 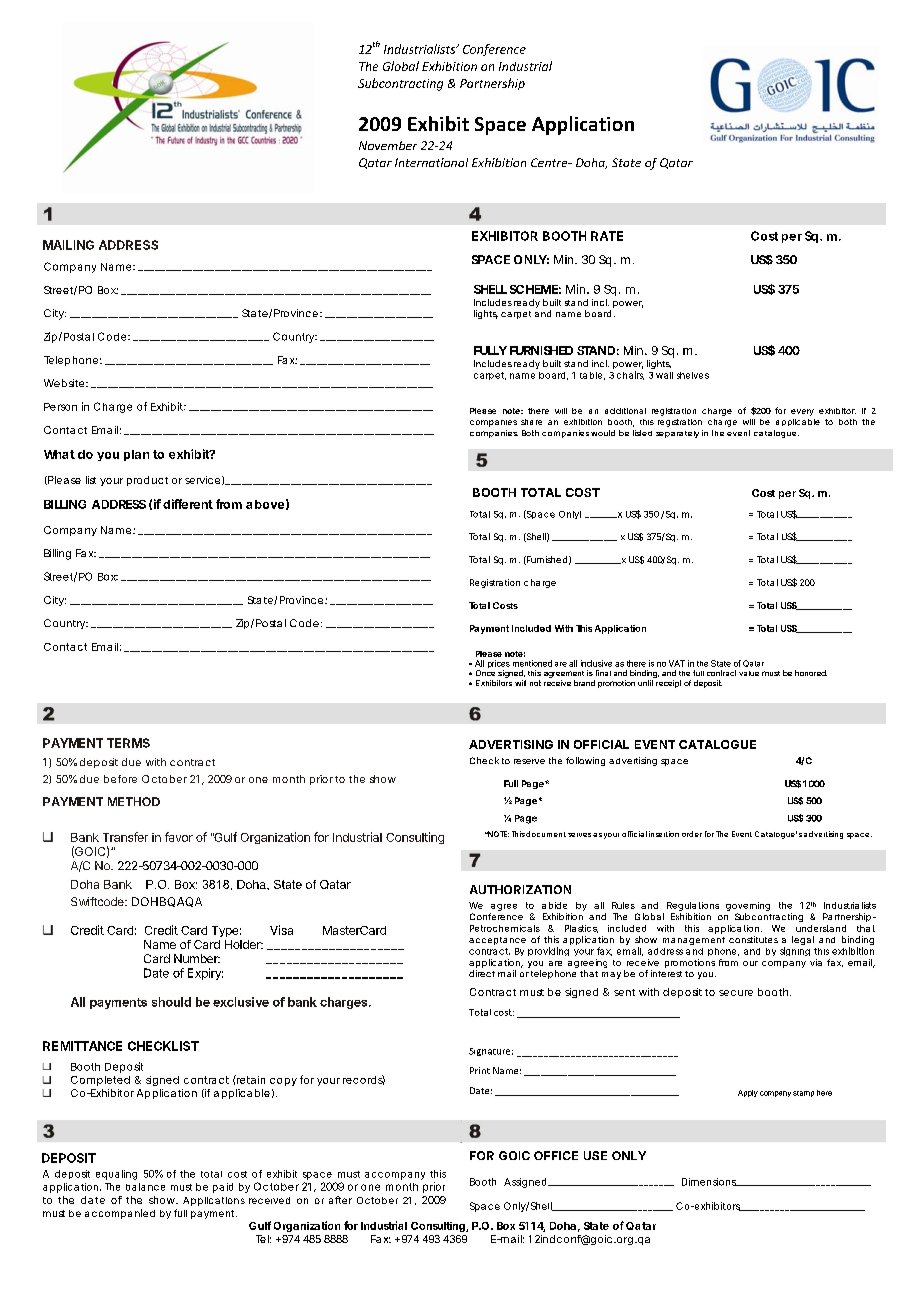 What do you see at coordinates (693, 375) in the screenshot?
I see `shelves` at bounding box center [693, 375].
